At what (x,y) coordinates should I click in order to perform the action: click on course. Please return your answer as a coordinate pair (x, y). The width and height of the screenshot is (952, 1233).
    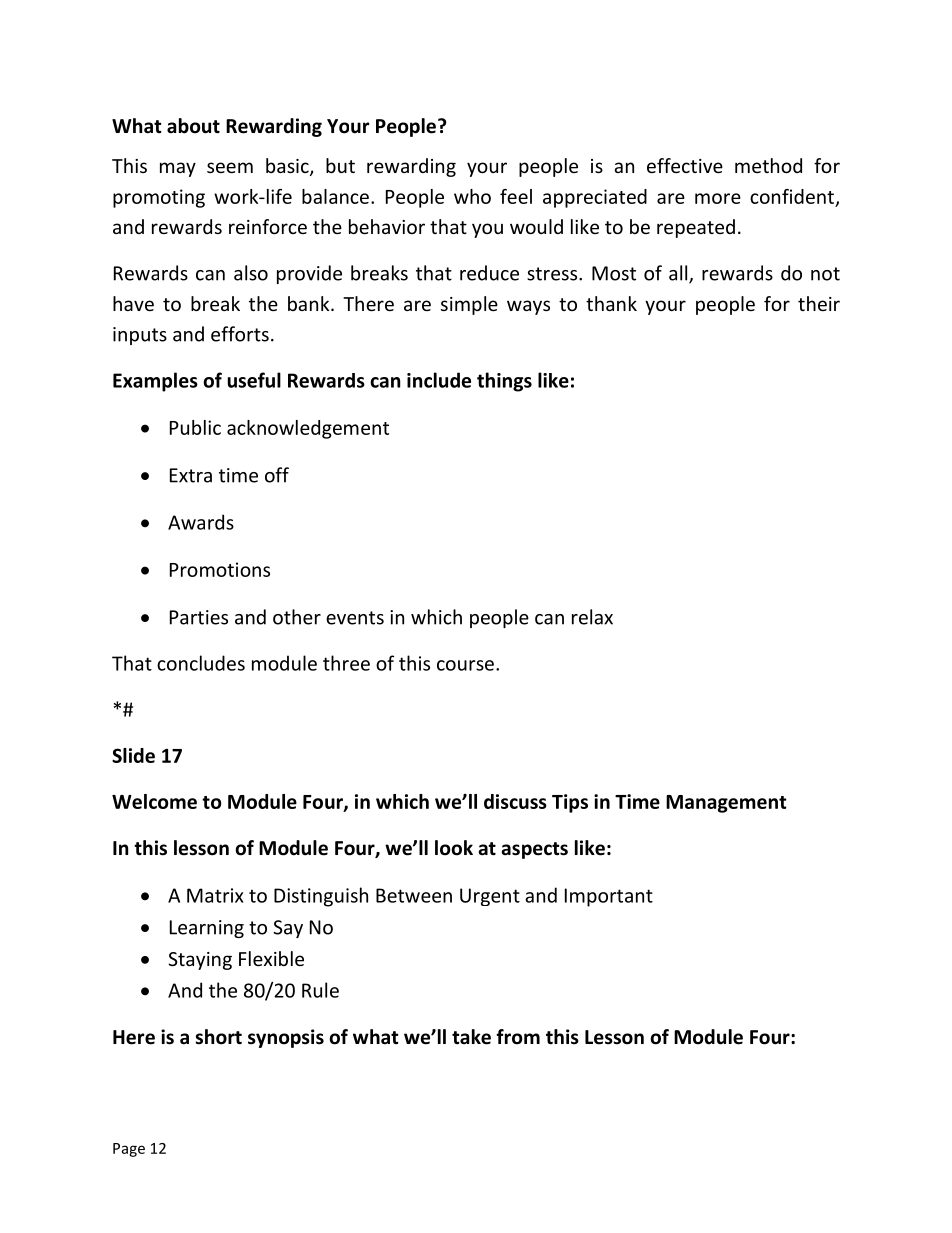
    Looking at the image, I should click on (465, 665).
